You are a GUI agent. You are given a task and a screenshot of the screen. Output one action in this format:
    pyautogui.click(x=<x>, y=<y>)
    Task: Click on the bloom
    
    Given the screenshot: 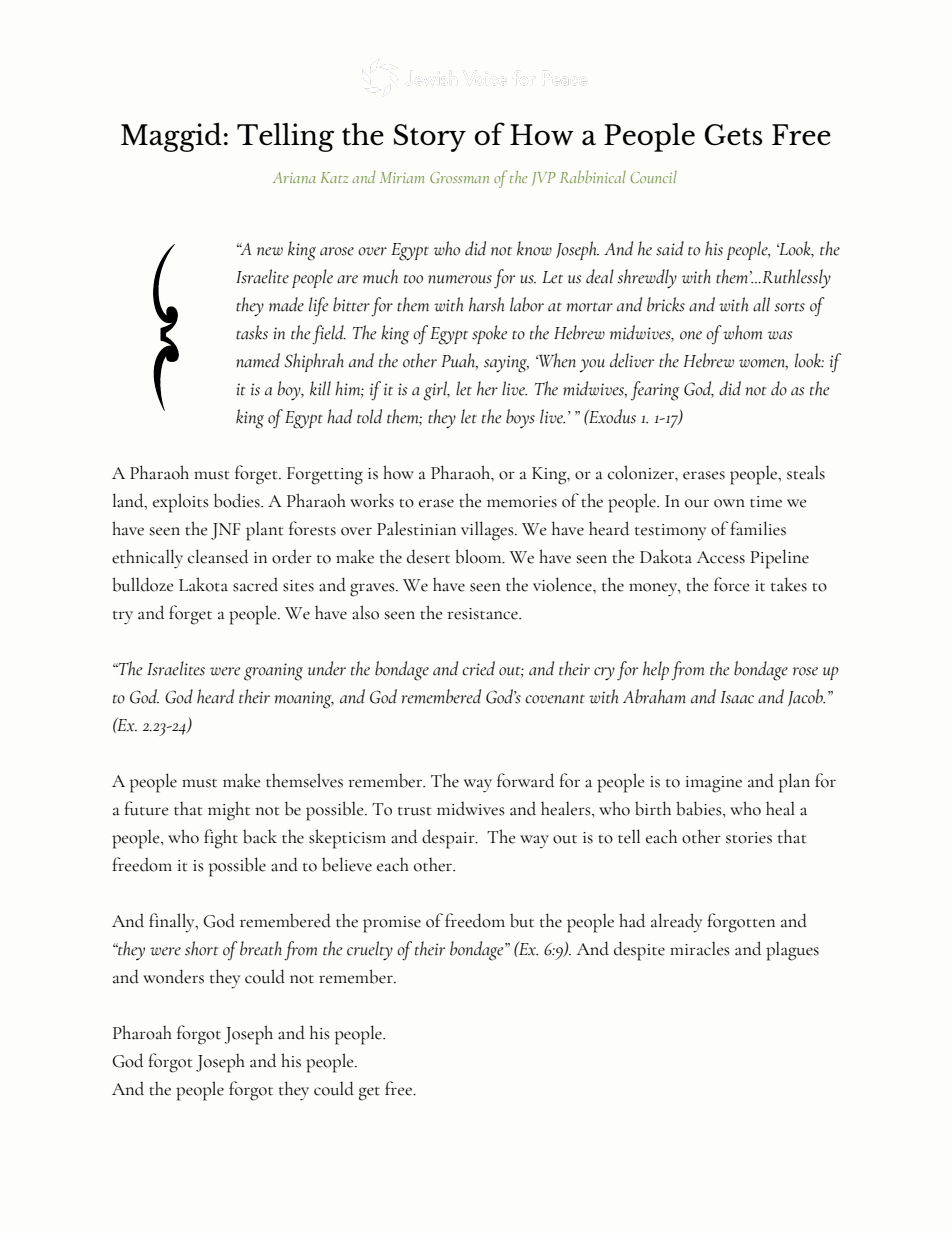 What is the action you would take?
    pyautogui.click(x=479, y=556)
